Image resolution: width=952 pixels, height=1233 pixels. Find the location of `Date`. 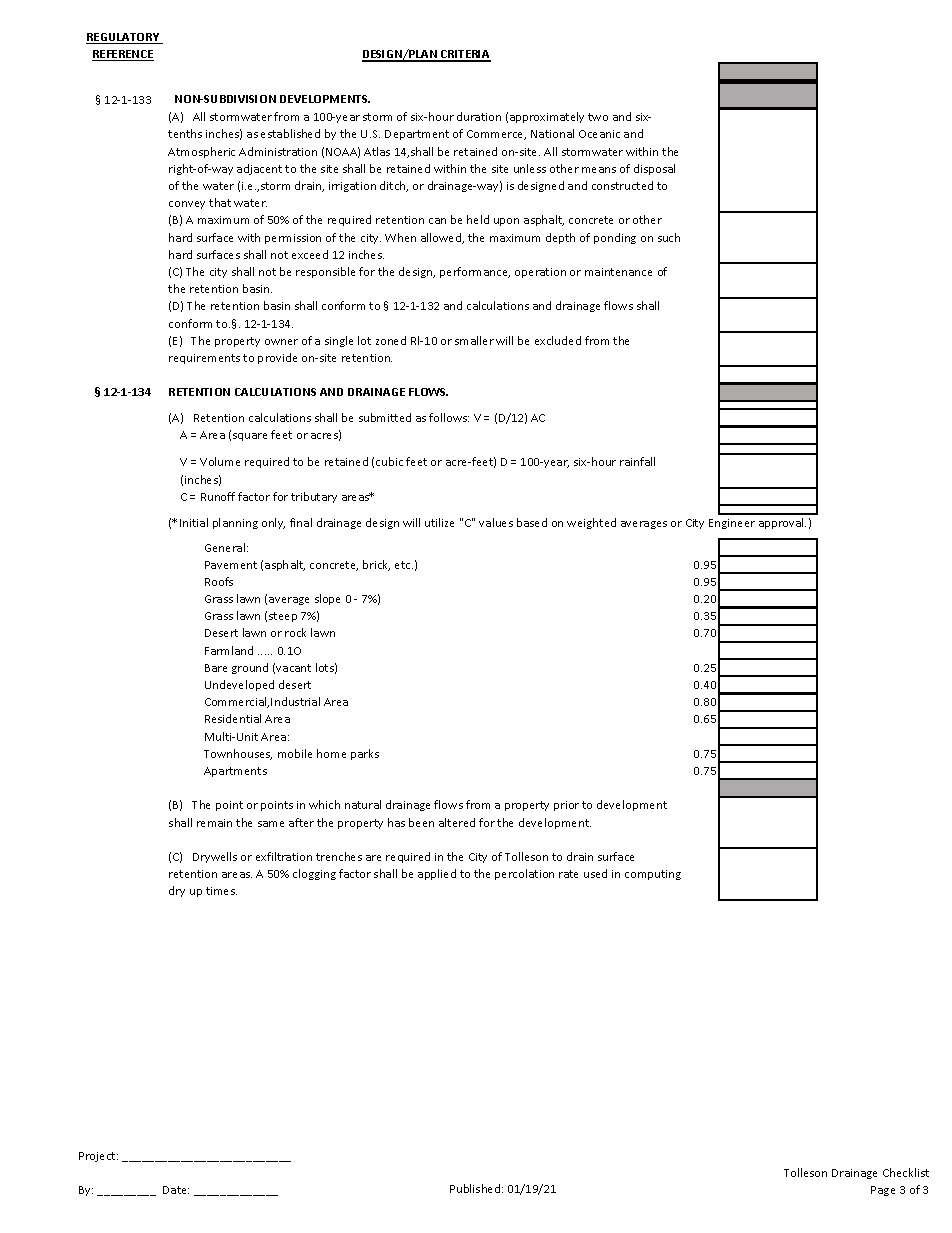

Date is located at coordinates (176, 1190).
